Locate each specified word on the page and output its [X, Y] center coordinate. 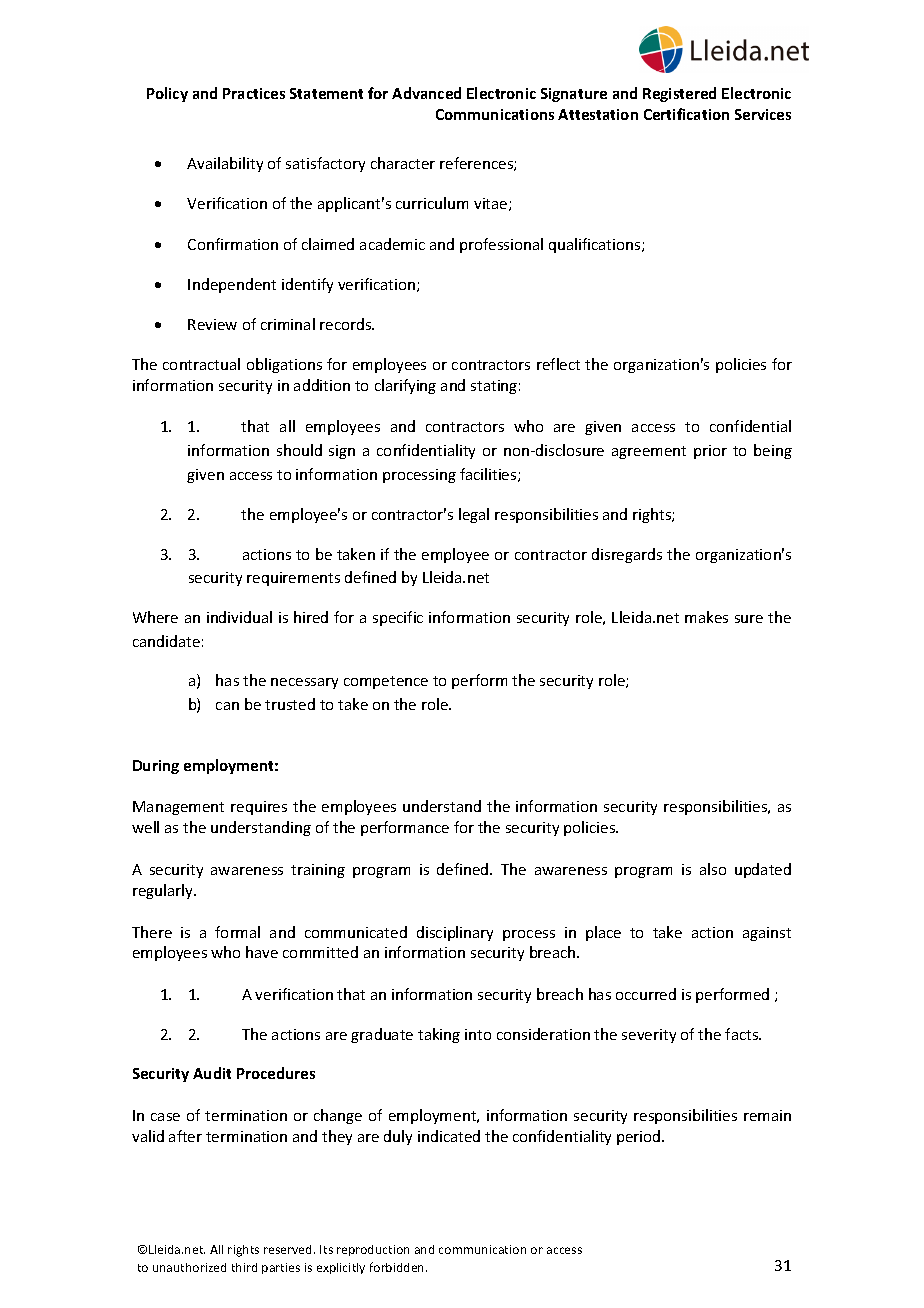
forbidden [398, 1267]
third [244, 1267]
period [640, 1137]
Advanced [426, 93]
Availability [225, 164]
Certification [686, 114]
